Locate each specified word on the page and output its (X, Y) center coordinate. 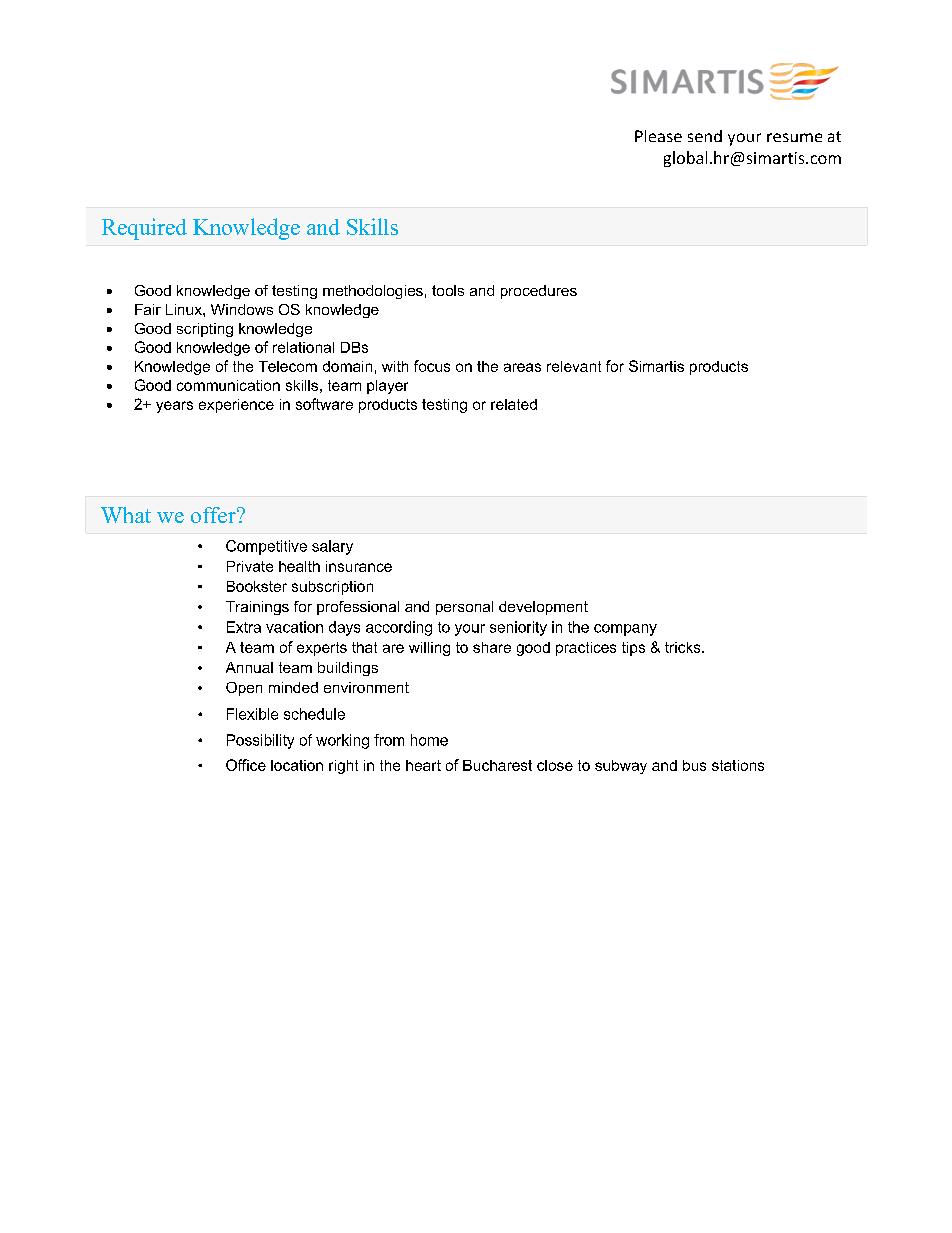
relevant (574, 366)
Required (144, 229)
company (625, 630)
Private (250, 566)
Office (246, 765)
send (705, 136)
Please (658, 136)
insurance (359, 566)
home (429, 740)
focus (432, 366)
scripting (205, 330)
